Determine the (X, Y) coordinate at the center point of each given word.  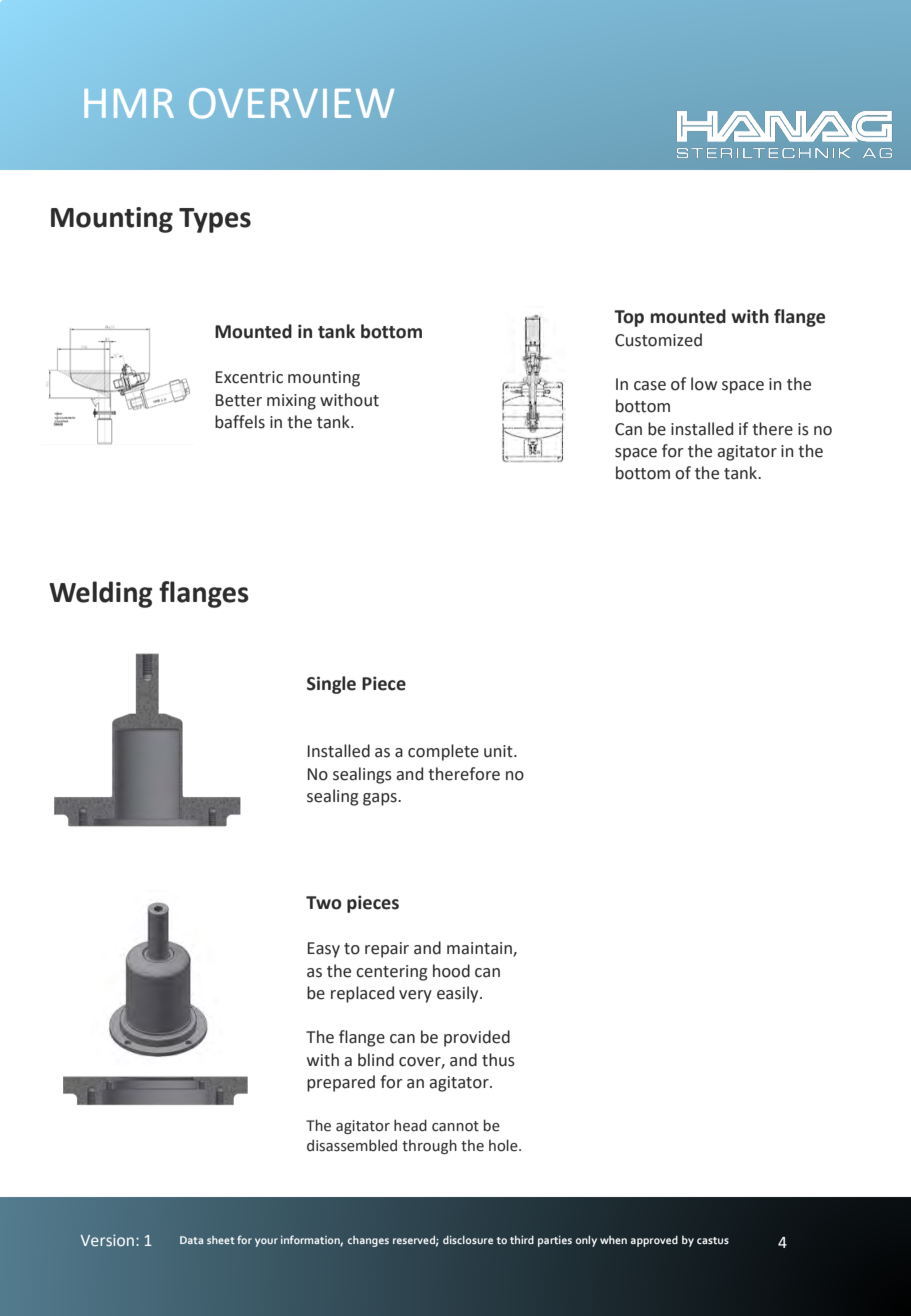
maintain (480, 949)
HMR (128, 103)
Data (191, 1240)
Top (629, 318)
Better (239, 400)
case (650, 386)
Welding (100, 594)
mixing (291, 402)
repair (387, 950)
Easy (324, 950)
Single (331, 685)
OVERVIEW (291, 103)
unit (499, 751)
